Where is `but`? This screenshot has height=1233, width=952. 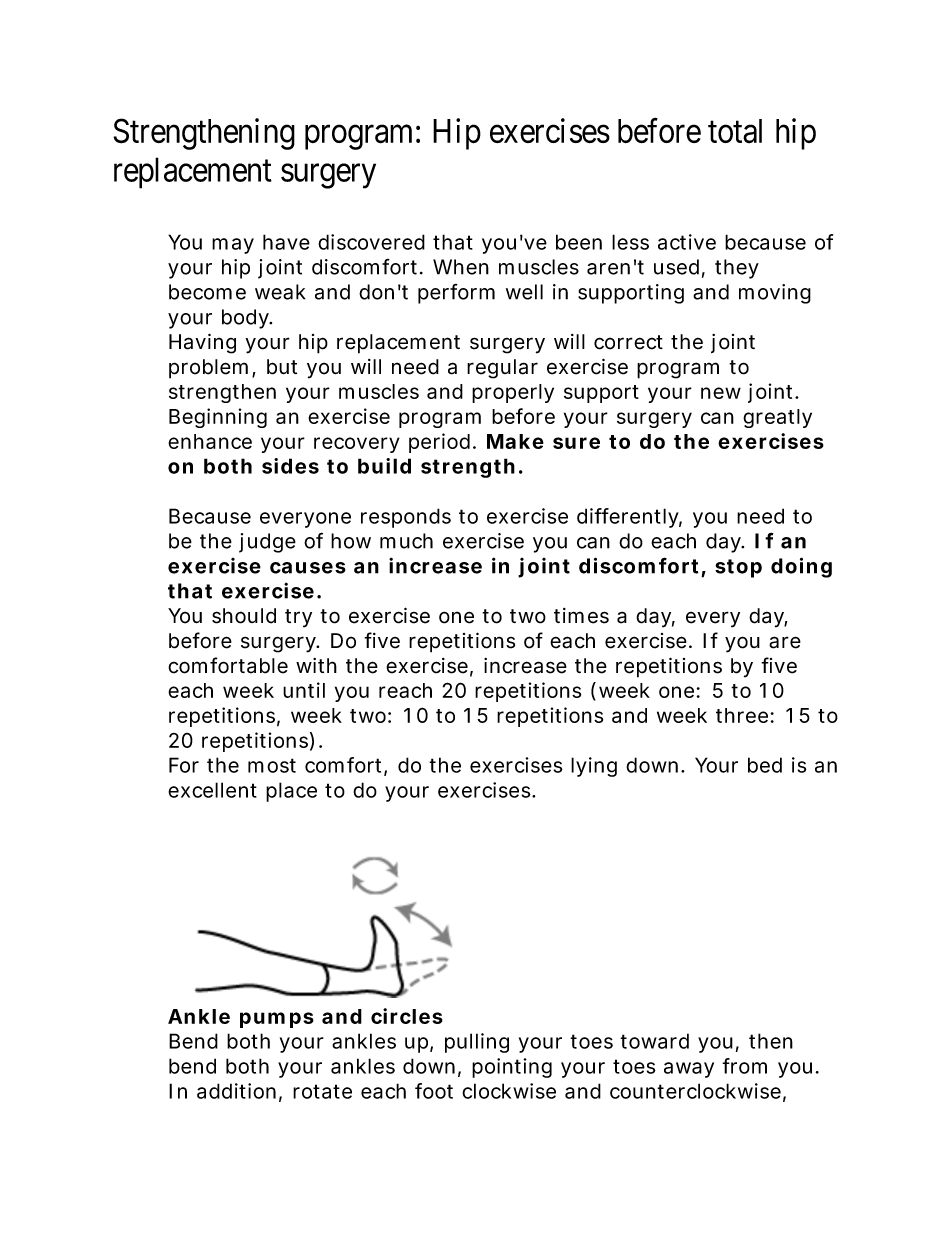
but is located at coordinates (282, 367).
